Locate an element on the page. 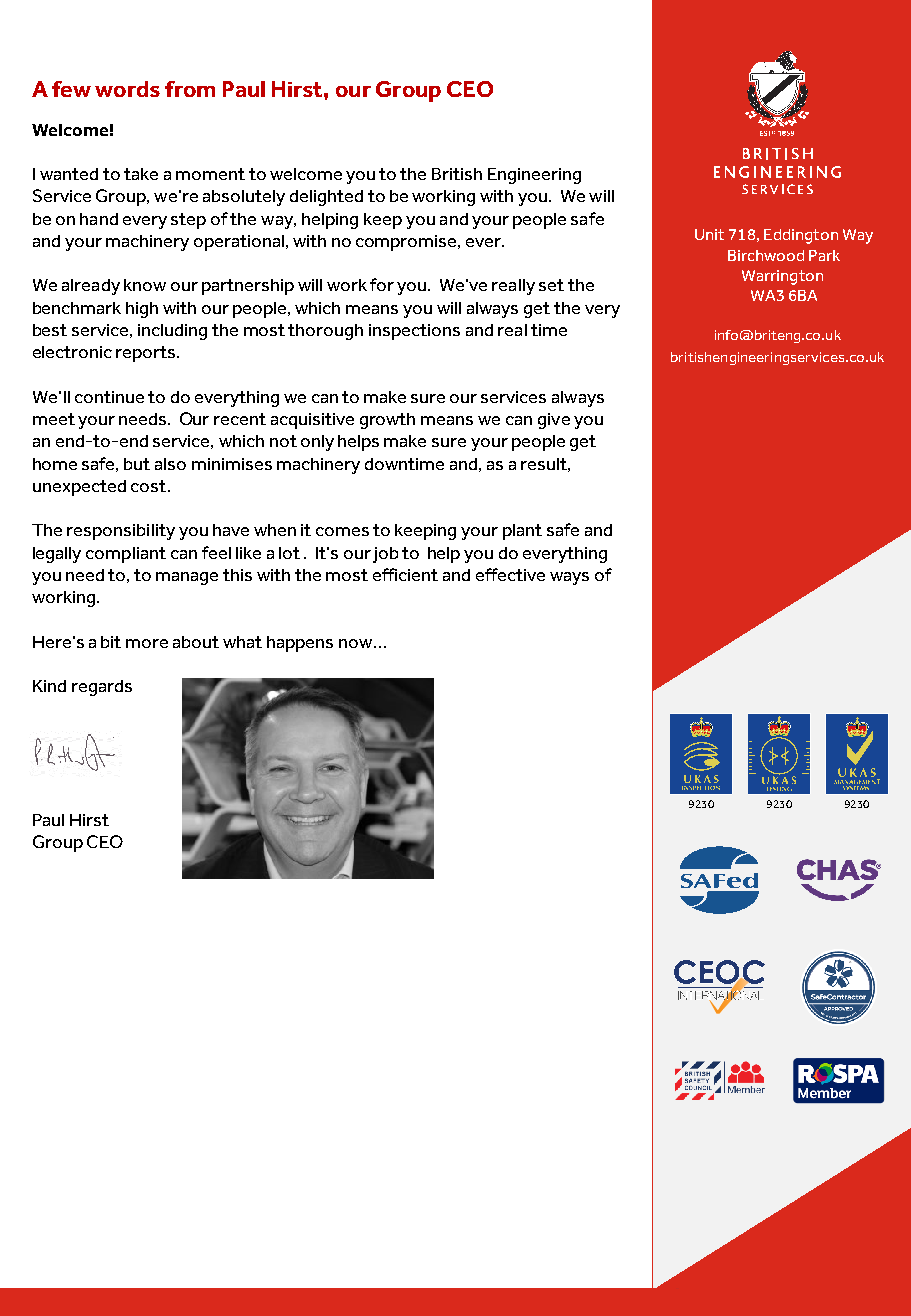  effective is located at coordinates (510, 574).
